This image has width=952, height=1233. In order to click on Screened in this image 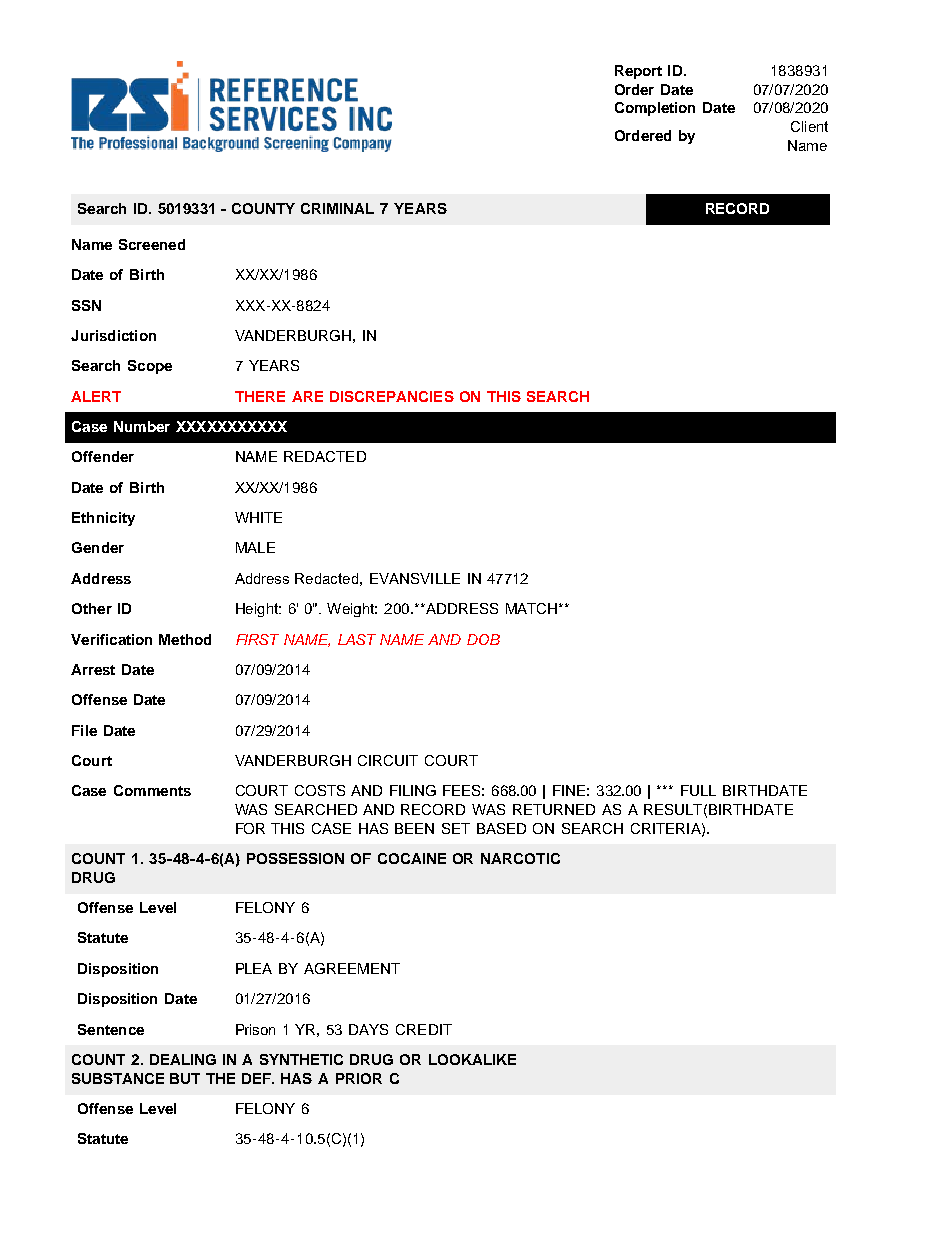, I will do `click(152, 244)`.
